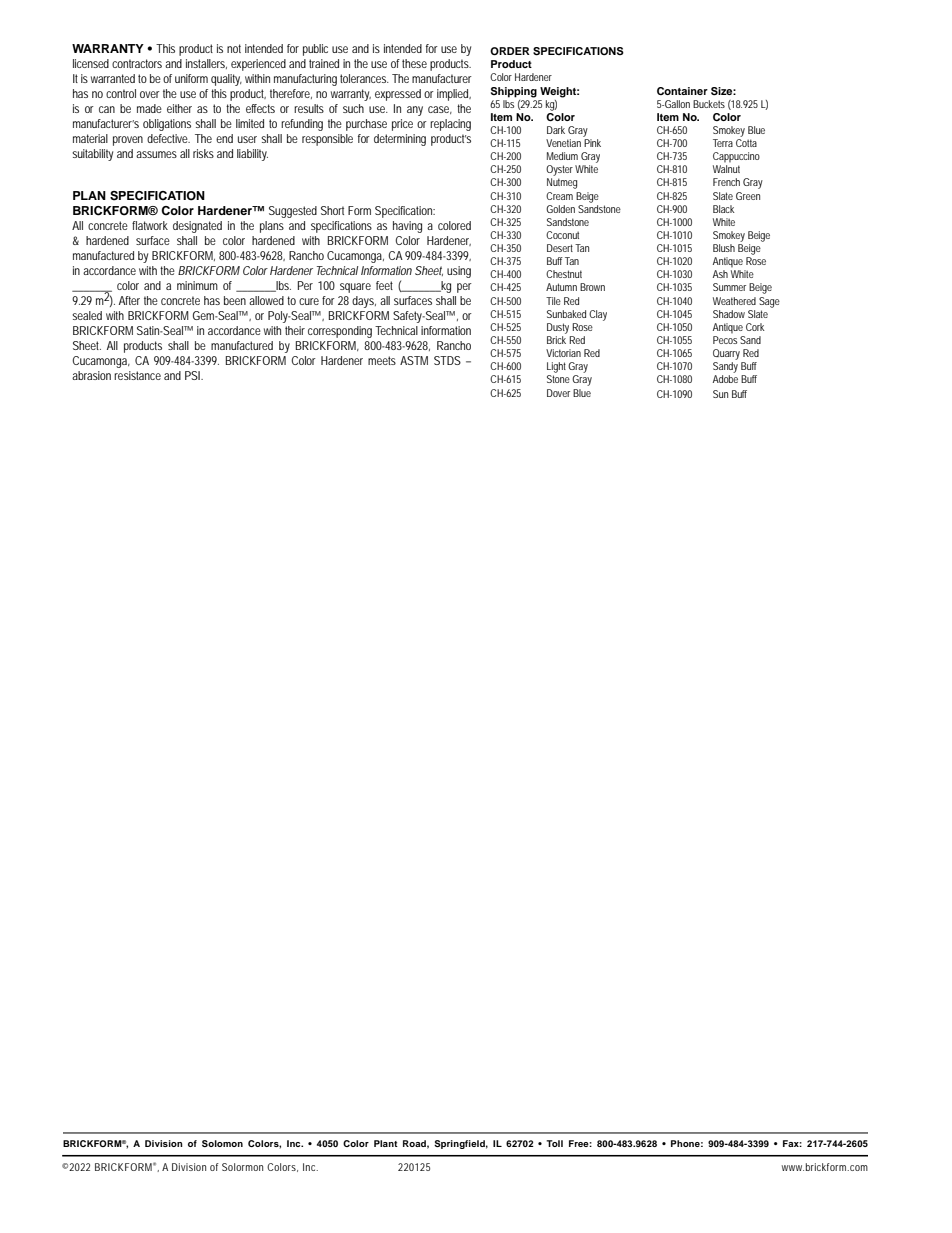  I want to click on meets, so click(382, 360).
